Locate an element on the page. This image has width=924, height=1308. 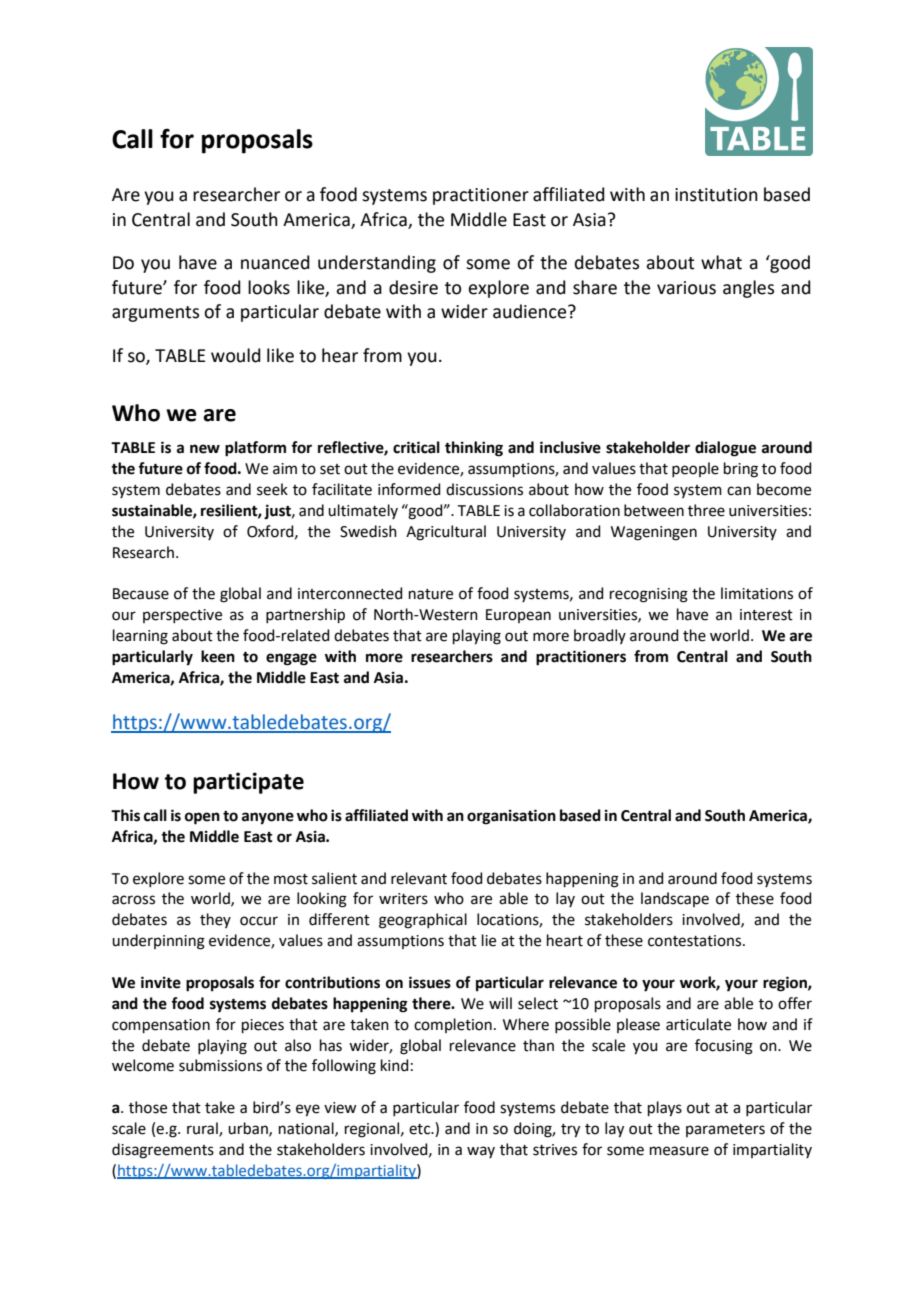
open is located at coordinates (202, 818).
